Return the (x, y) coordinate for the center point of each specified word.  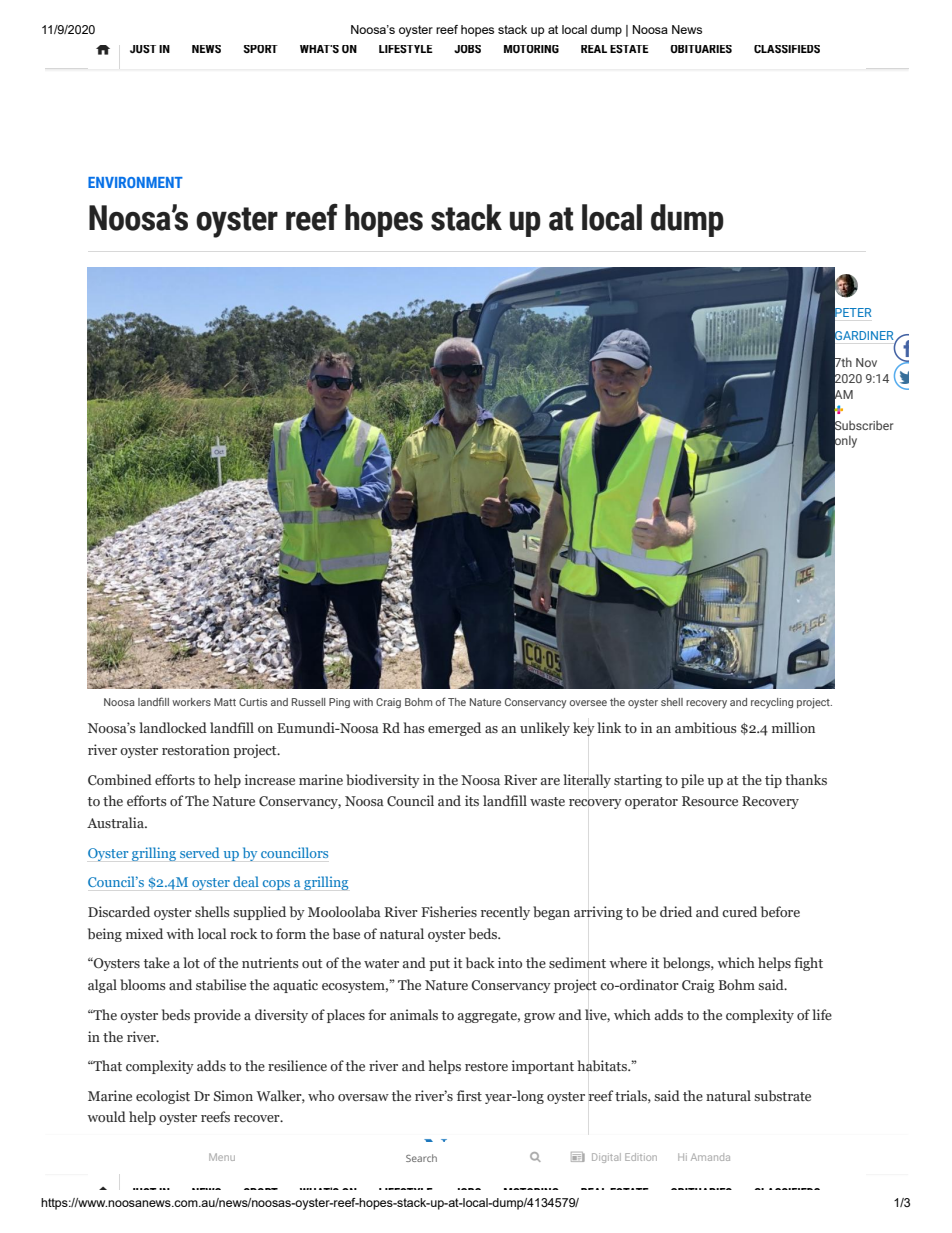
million (793, 727)
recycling (772, 703)
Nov (866, 362)
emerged (454, 729)
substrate (782, 1095)
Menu (222, 1157)
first (469, 1095)
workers (191, 702)
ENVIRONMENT (135, 182)
